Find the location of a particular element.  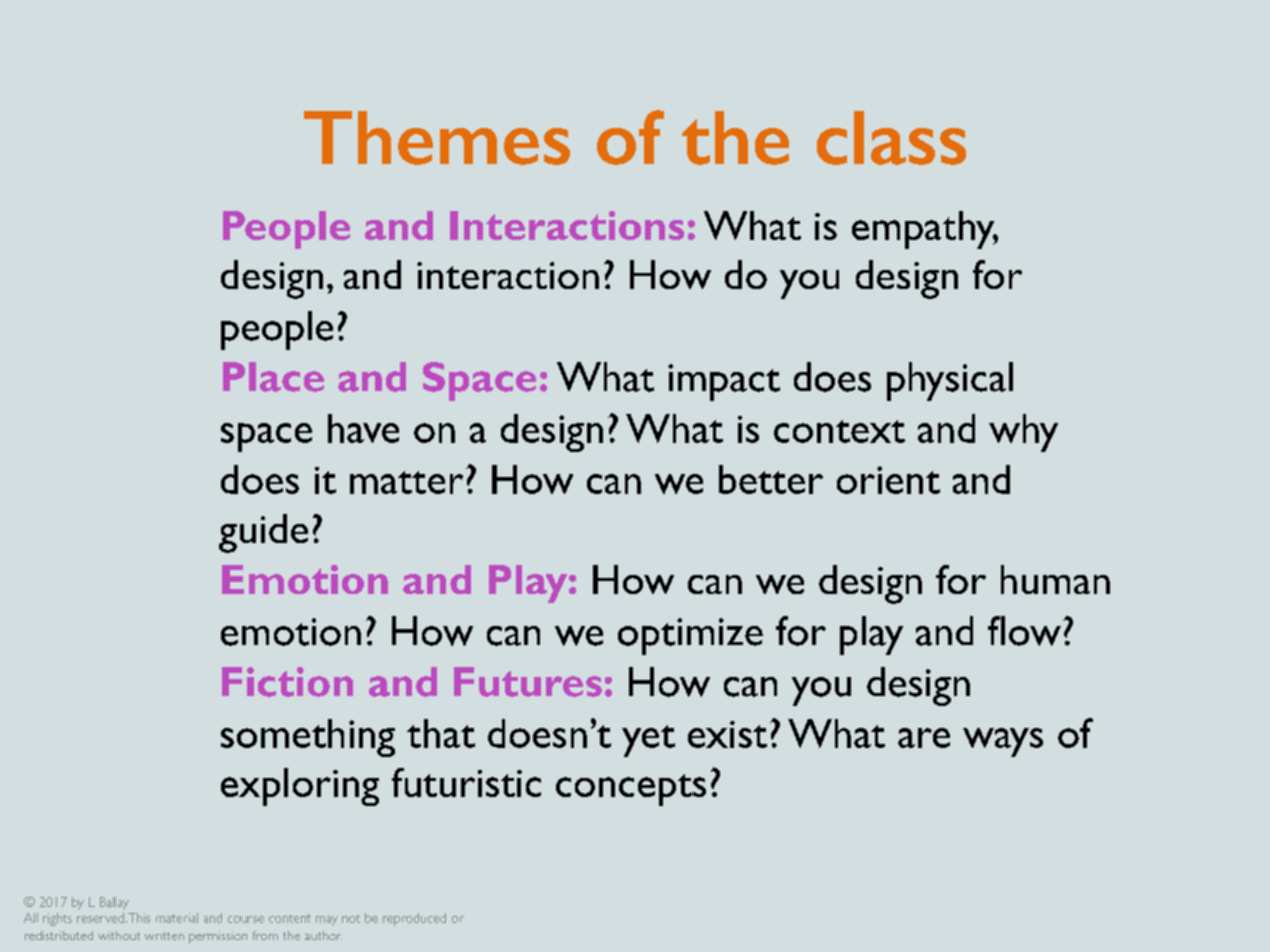

guide is located at coordinates (263, 533).
